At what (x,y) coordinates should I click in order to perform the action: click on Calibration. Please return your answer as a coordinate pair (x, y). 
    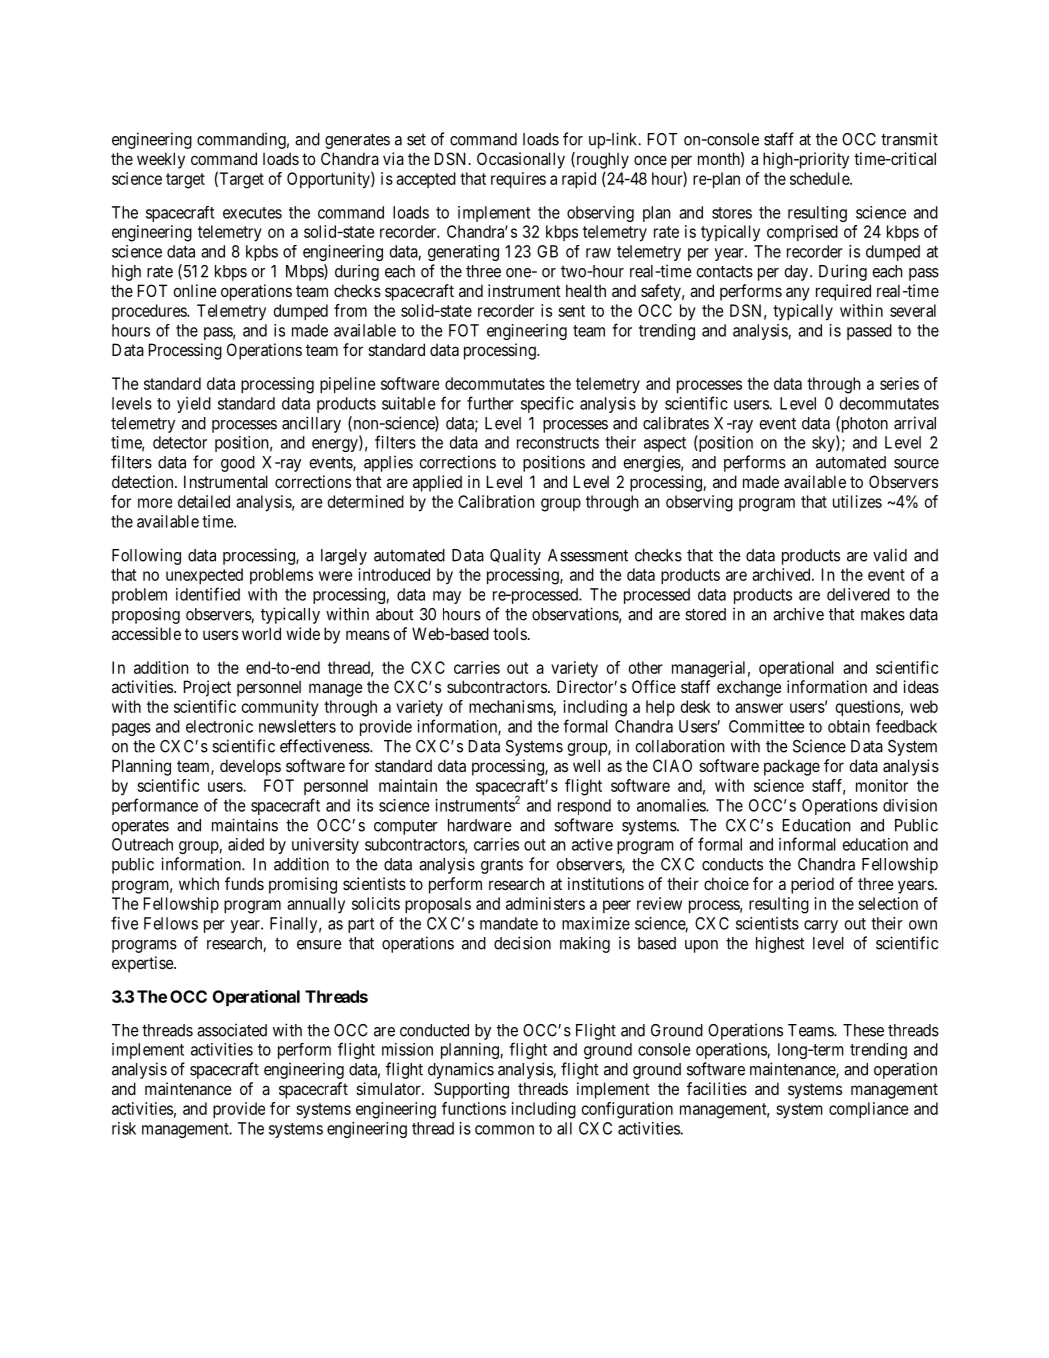
    Looking at the image, I should click on (496, 501).
